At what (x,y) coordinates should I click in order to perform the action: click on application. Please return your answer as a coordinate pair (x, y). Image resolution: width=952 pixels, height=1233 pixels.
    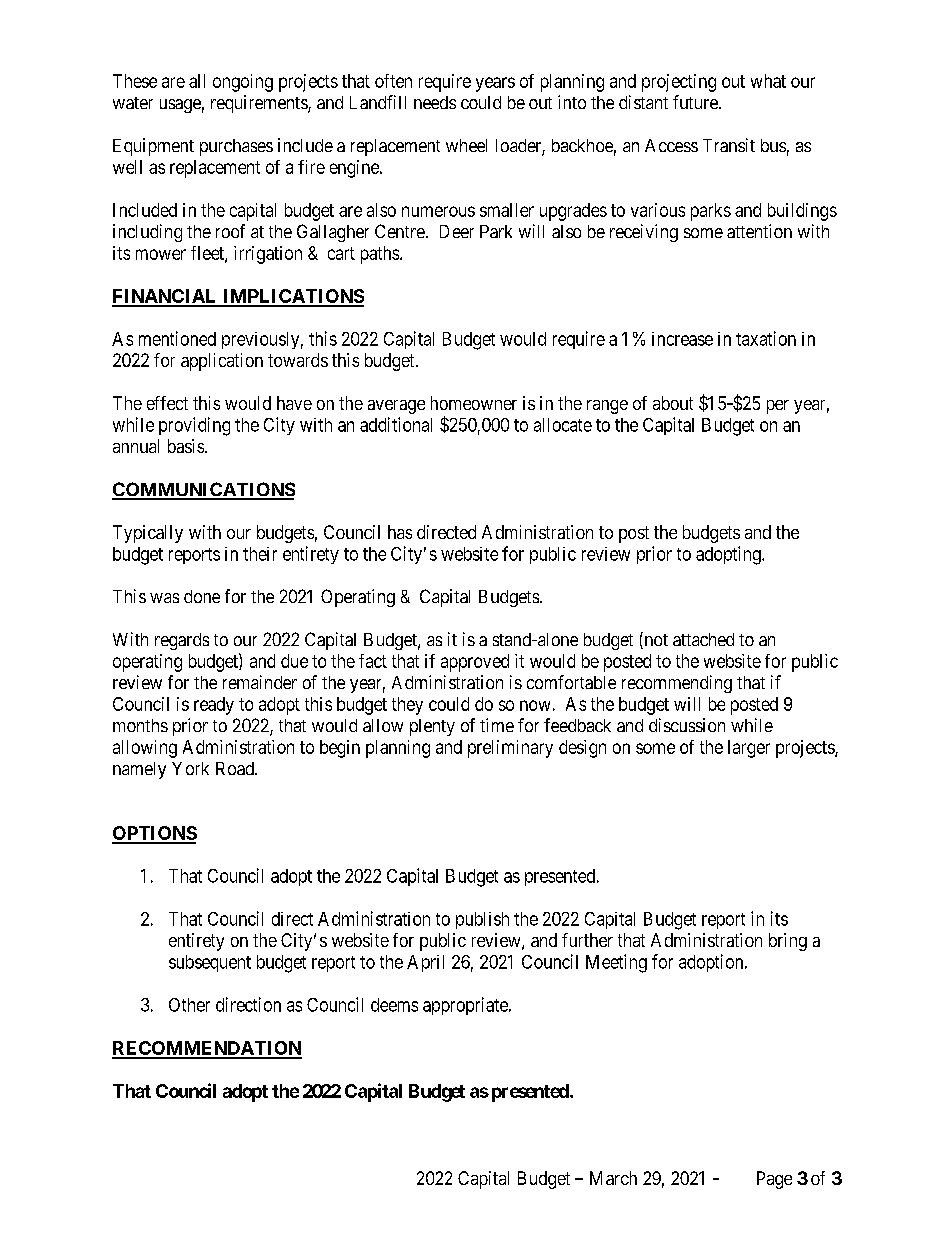
    Looking at the image, I should click on (222, 362).
